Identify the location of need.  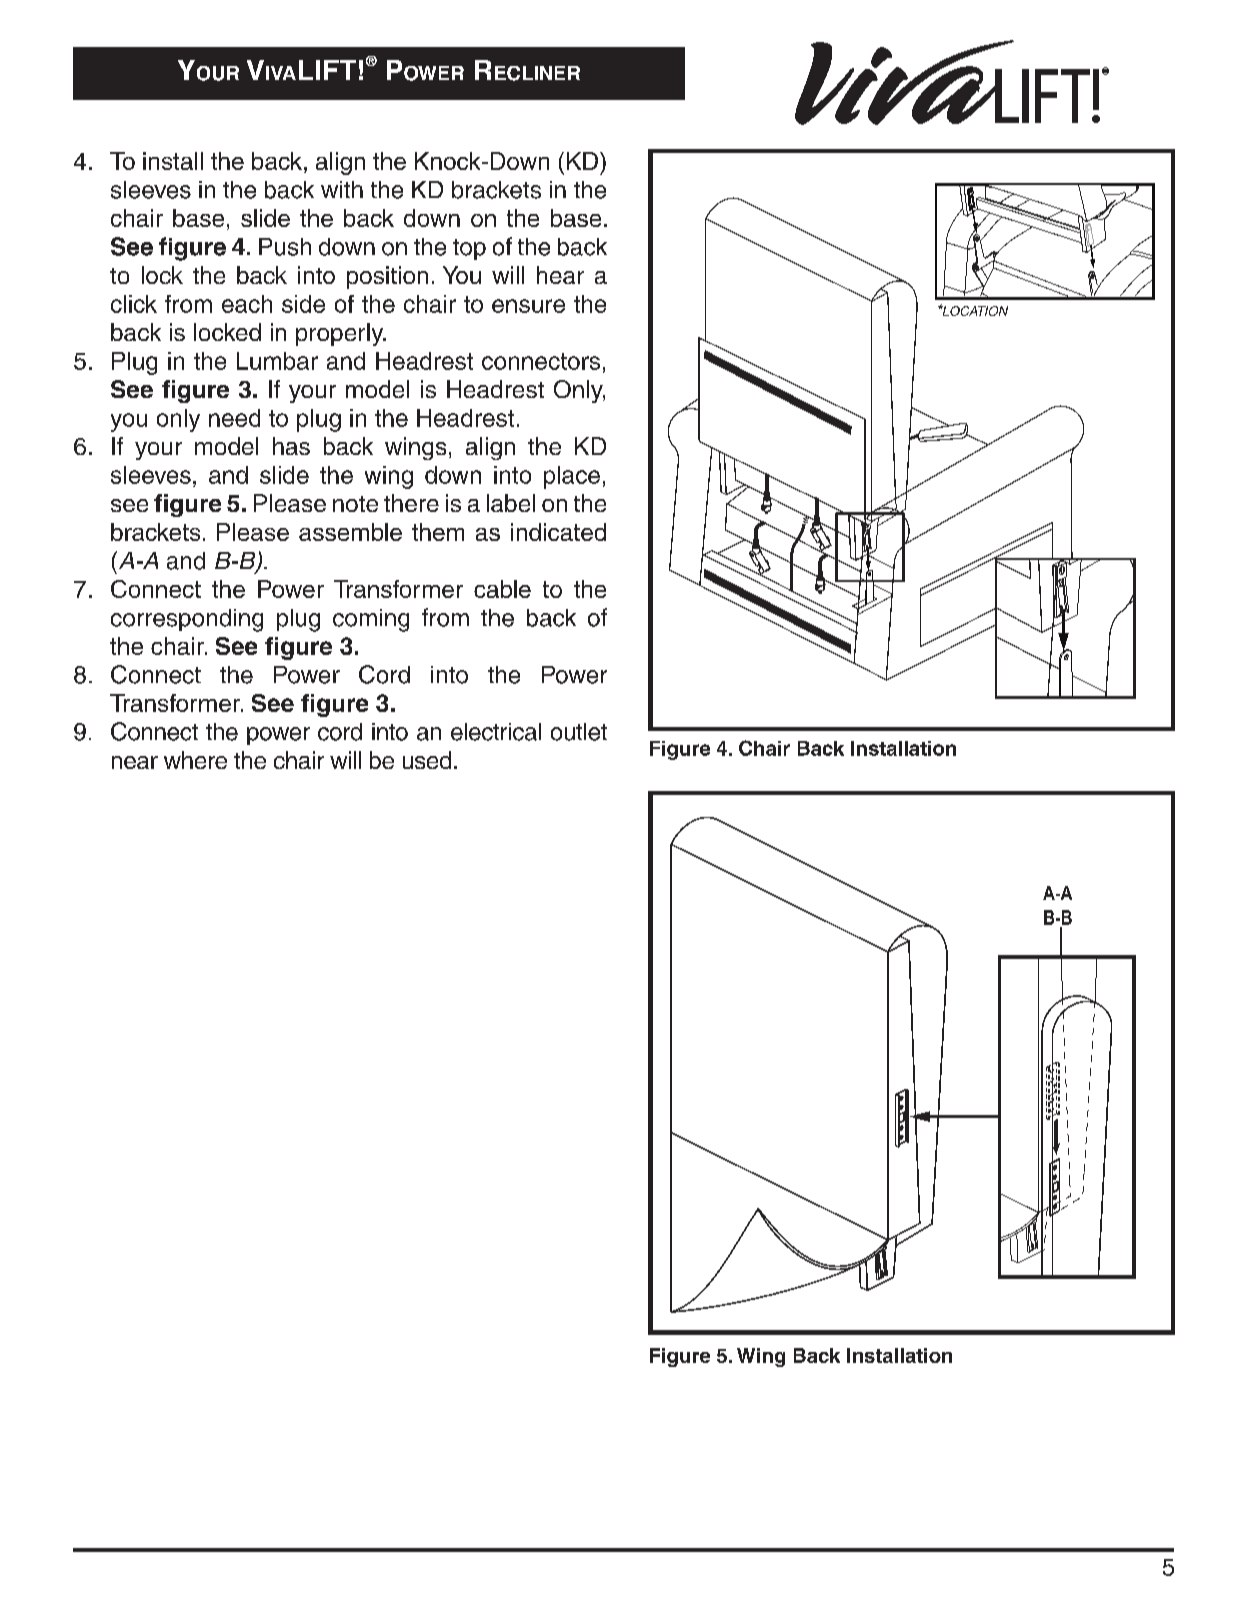
(234, 418).
